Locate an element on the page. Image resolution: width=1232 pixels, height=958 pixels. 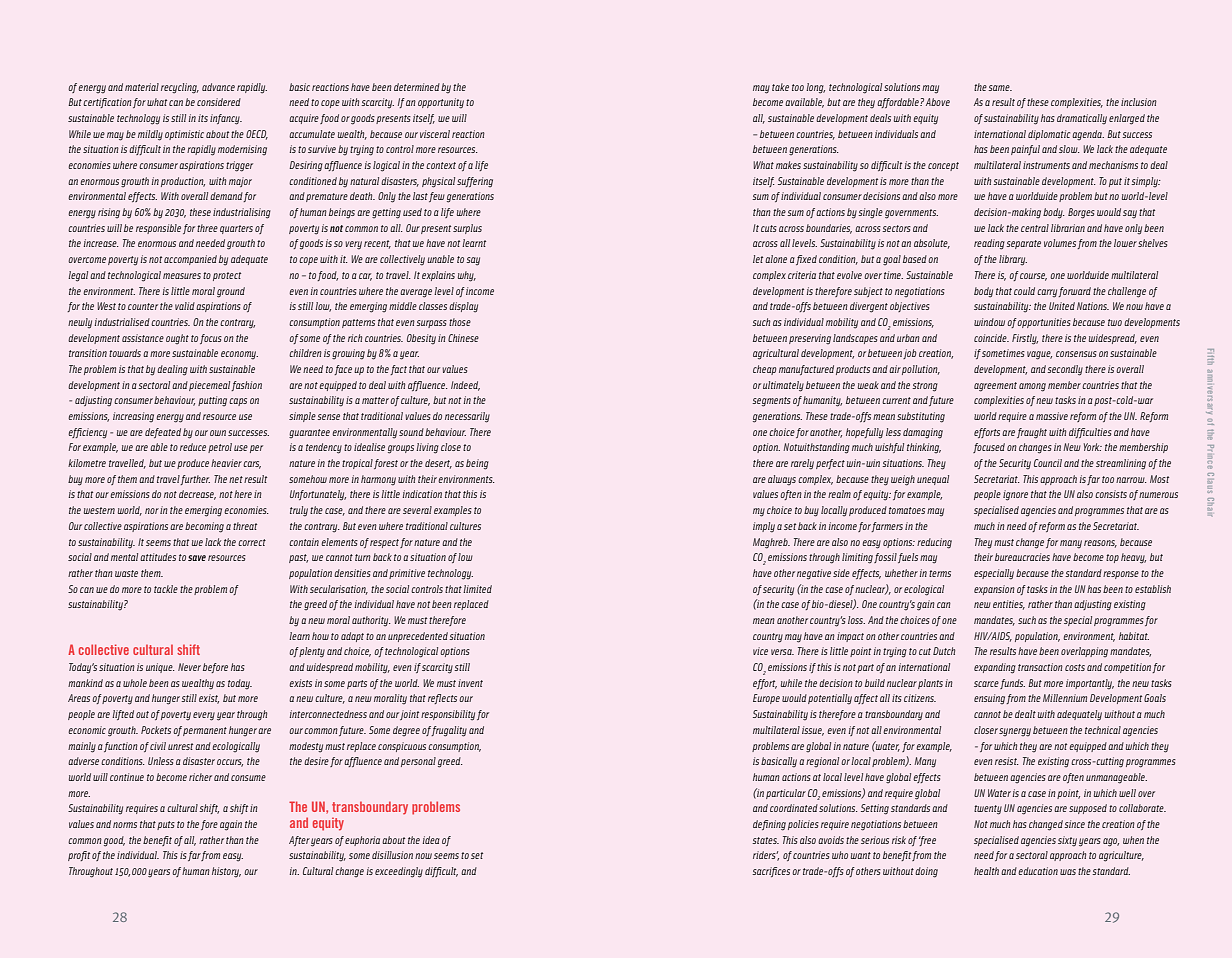
display is located at coordinates (463, 307).
